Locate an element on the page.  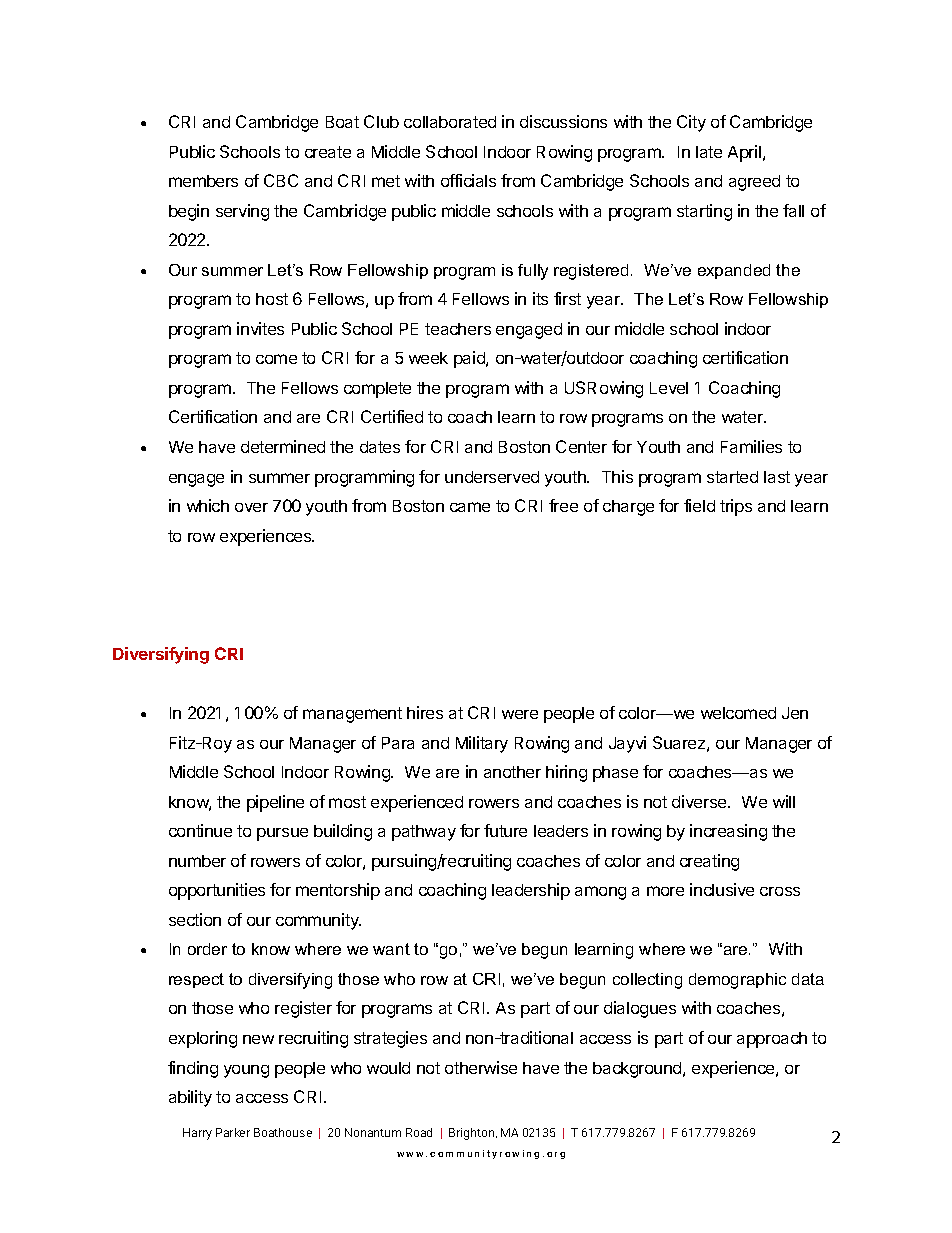
underserved is located at coordinates (492, 477).
